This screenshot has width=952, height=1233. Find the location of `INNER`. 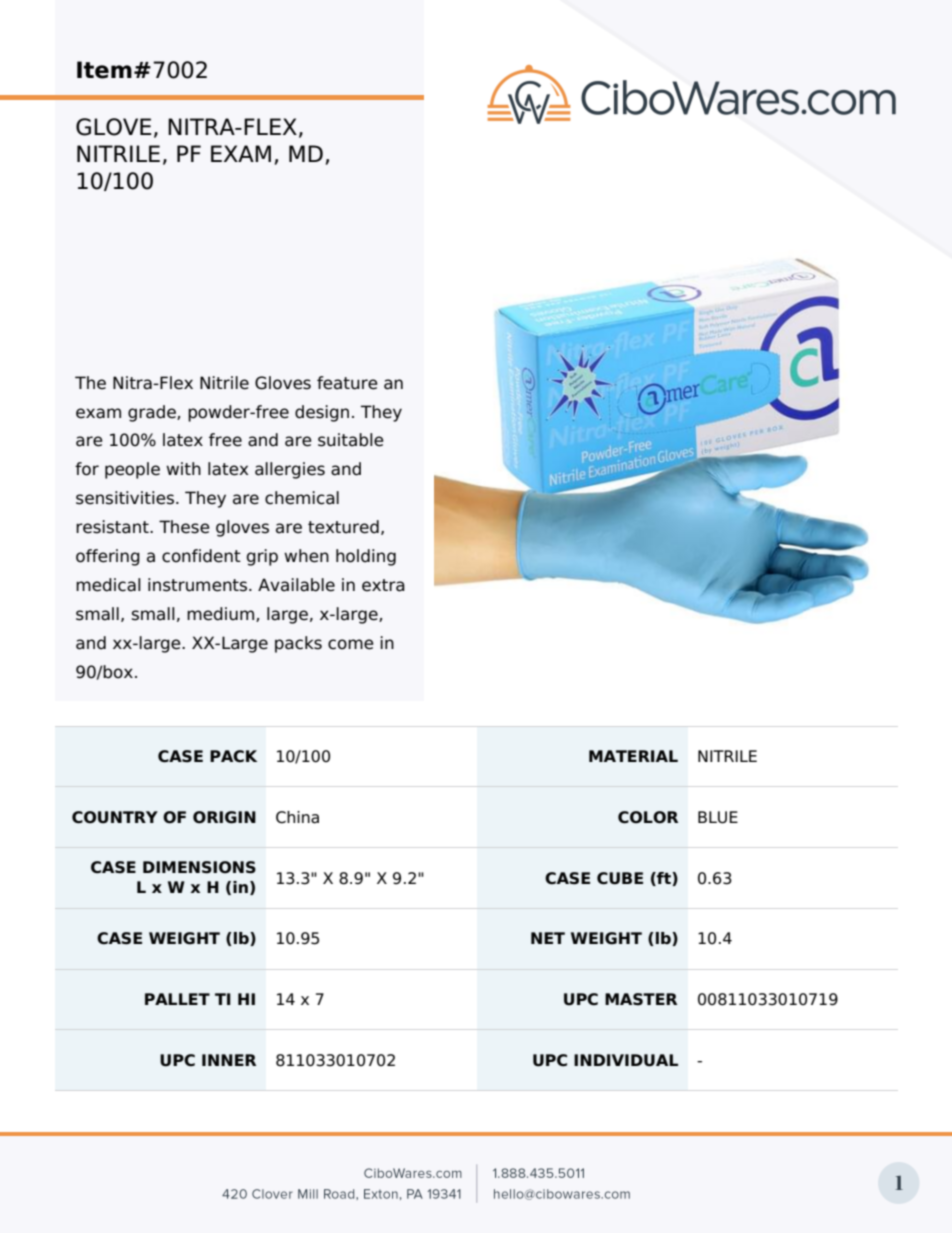

INNER is located at coordinates (229, 1060).
